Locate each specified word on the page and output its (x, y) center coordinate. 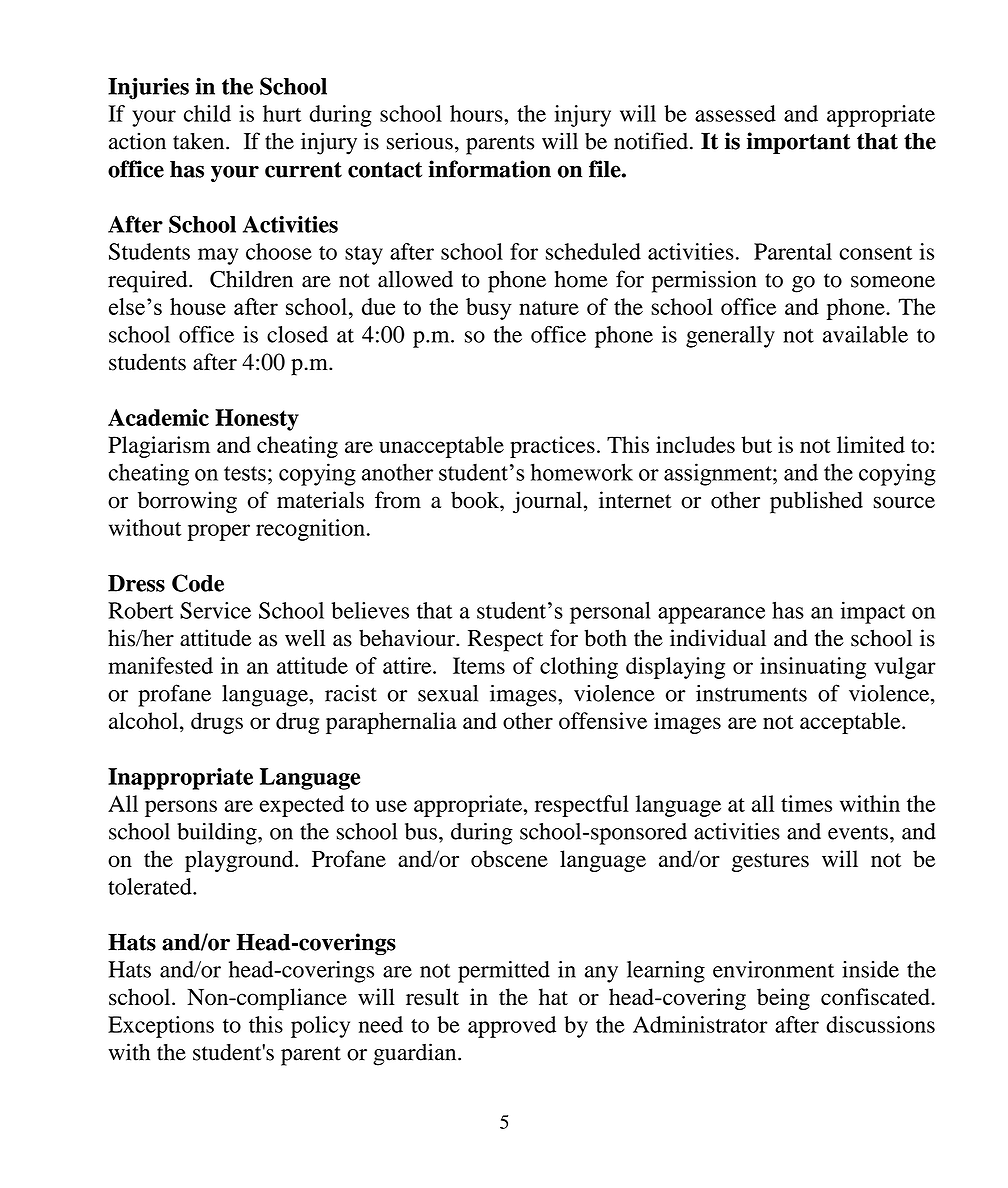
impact (873, 612)
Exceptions (161, 1027)
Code (198, 583)
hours (477, 113)
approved (512, 1027)
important (798, 143)
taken (200, 141)
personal (610, 612)
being (783, 999)
